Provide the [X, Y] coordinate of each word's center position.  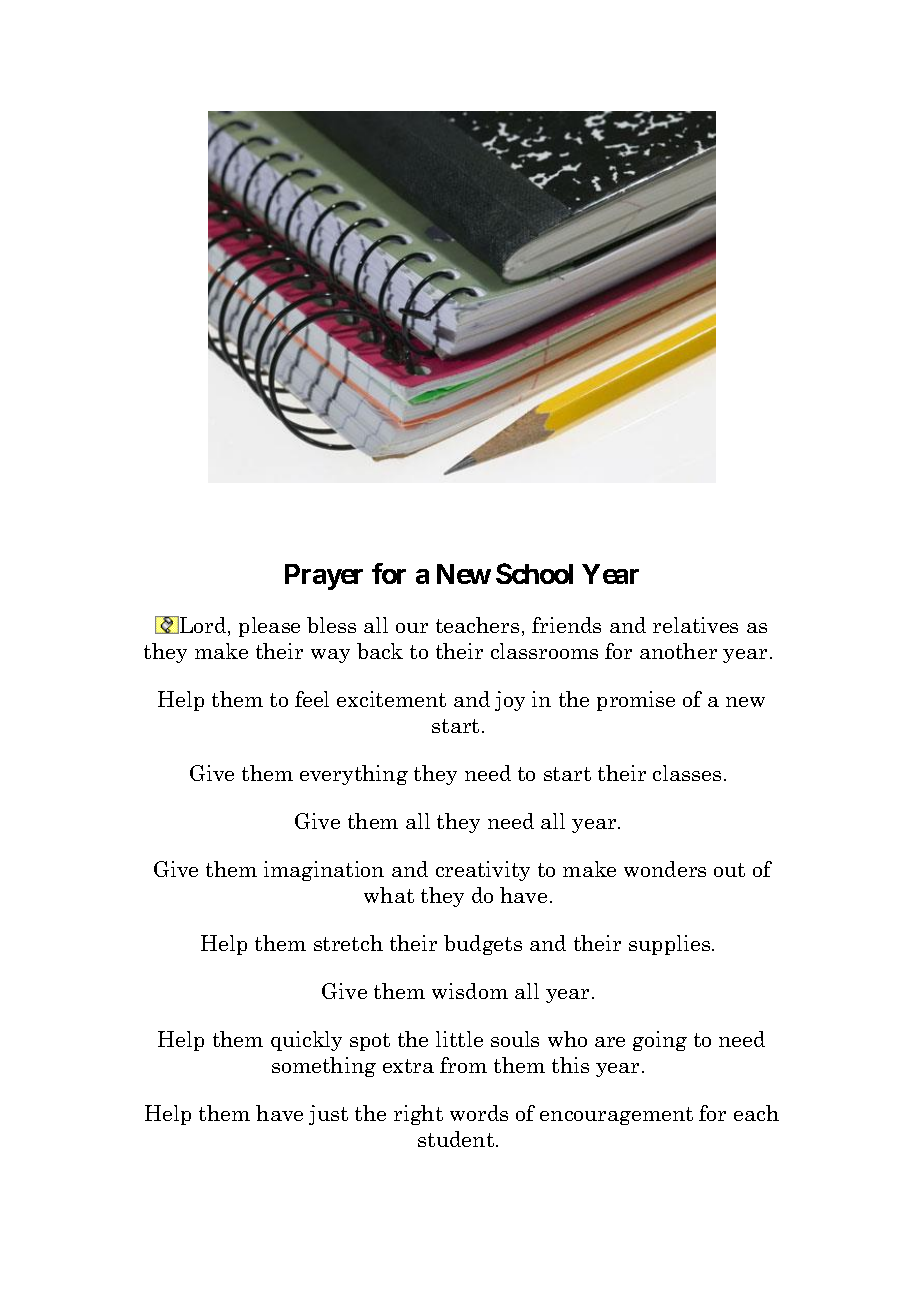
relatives [695, 625]
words [479, 1113]
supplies [671, 945]
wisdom [470, 991]
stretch [348, 943]
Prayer [324, 577]
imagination [324, 871]
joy [510, 701]
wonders [665, 869]
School [534, 573]
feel [312, 699]
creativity [483, 871]
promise [636, 701]
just [328, 1115]
